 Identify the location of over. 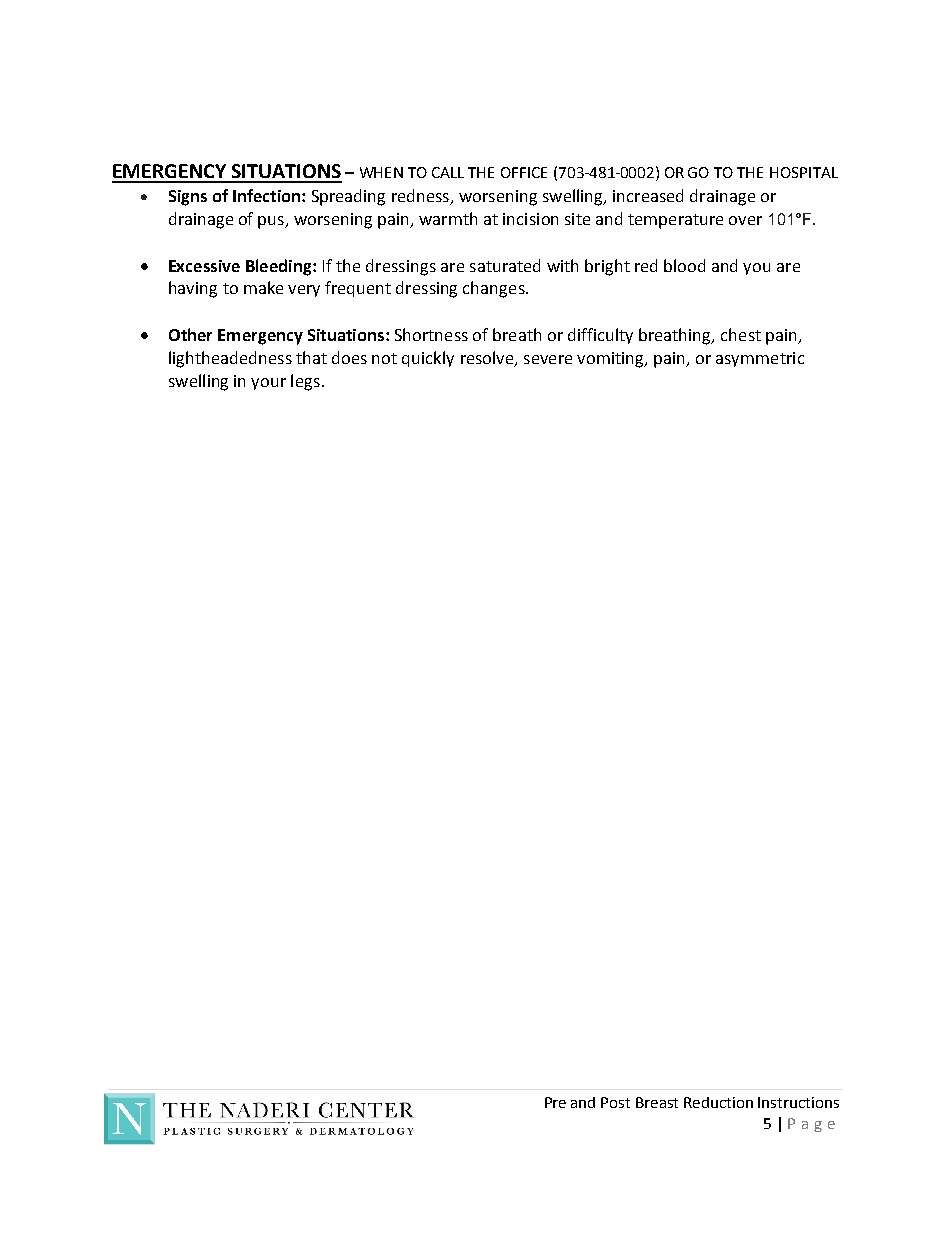
(745, 220).
